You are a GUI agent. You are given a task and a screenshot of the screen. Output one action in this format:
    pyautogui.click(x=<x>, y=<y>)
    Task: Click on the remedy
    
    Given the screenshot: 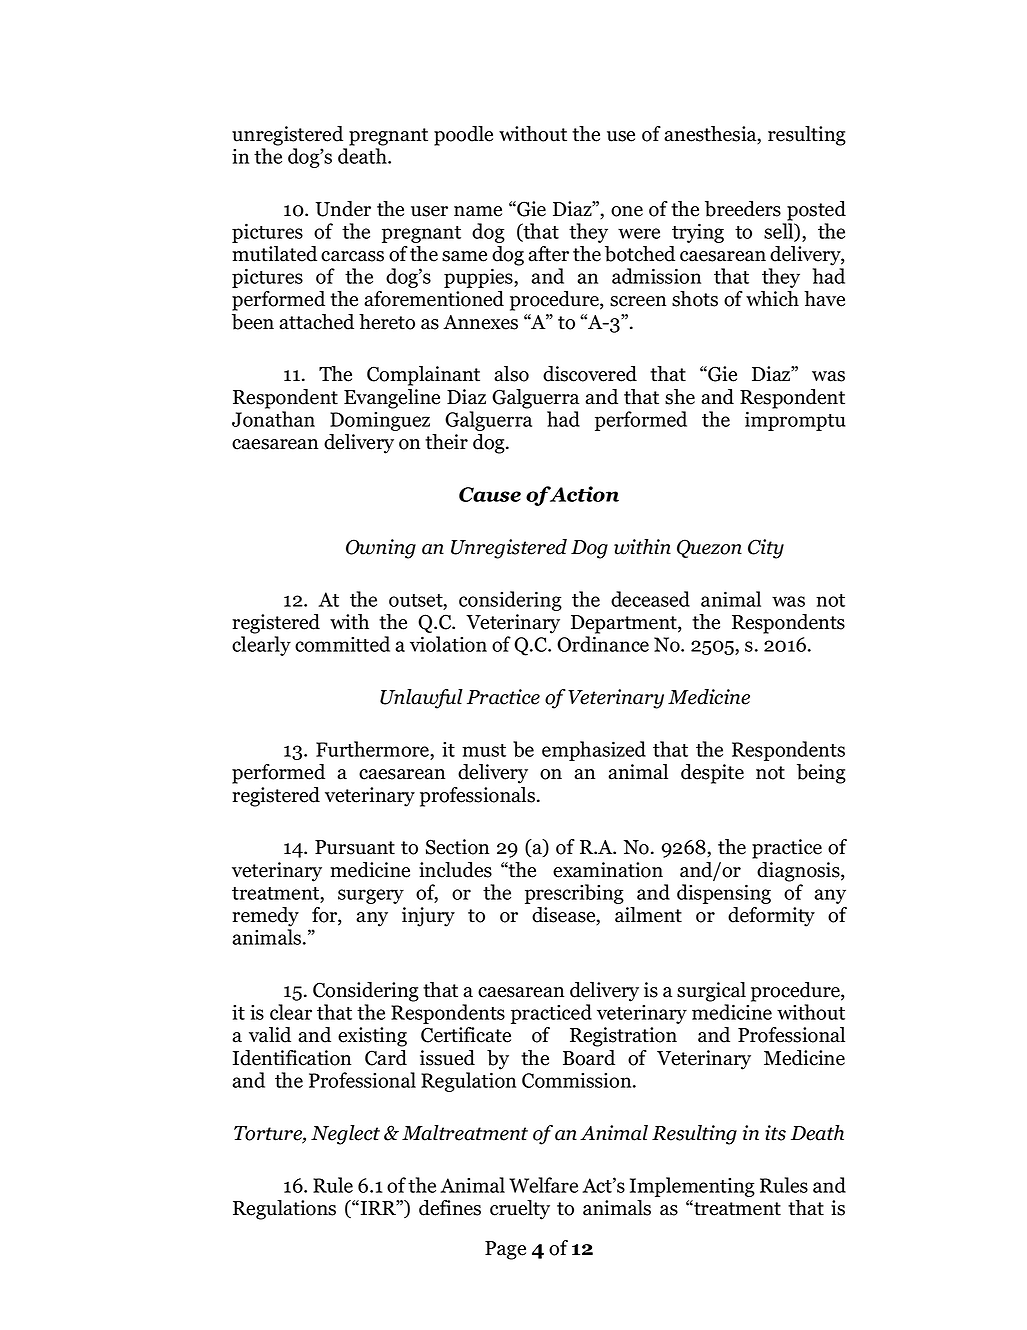 What is the action you would take?
    pyautogui.click(x=265, y=917)
